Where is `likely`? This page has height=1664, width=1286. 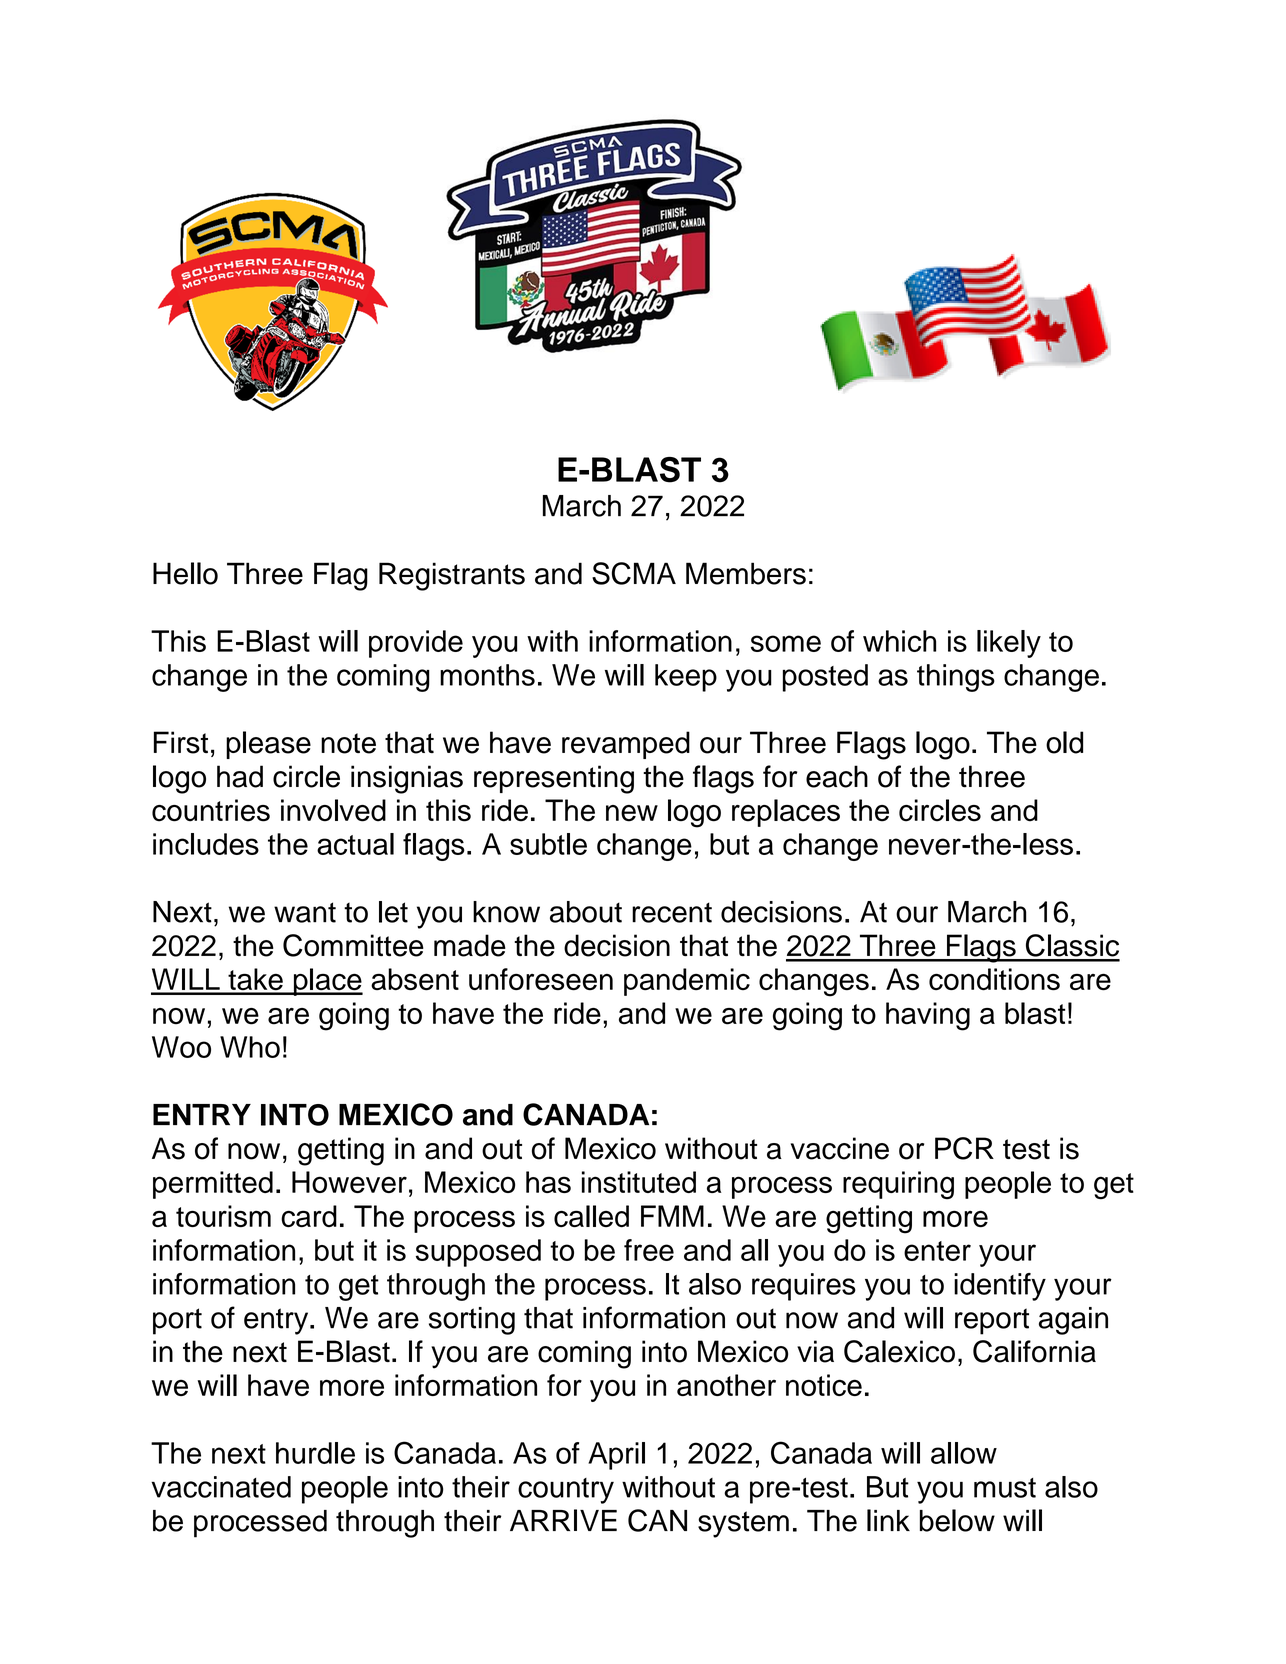
likely is located at coordinates (1009, 644).
